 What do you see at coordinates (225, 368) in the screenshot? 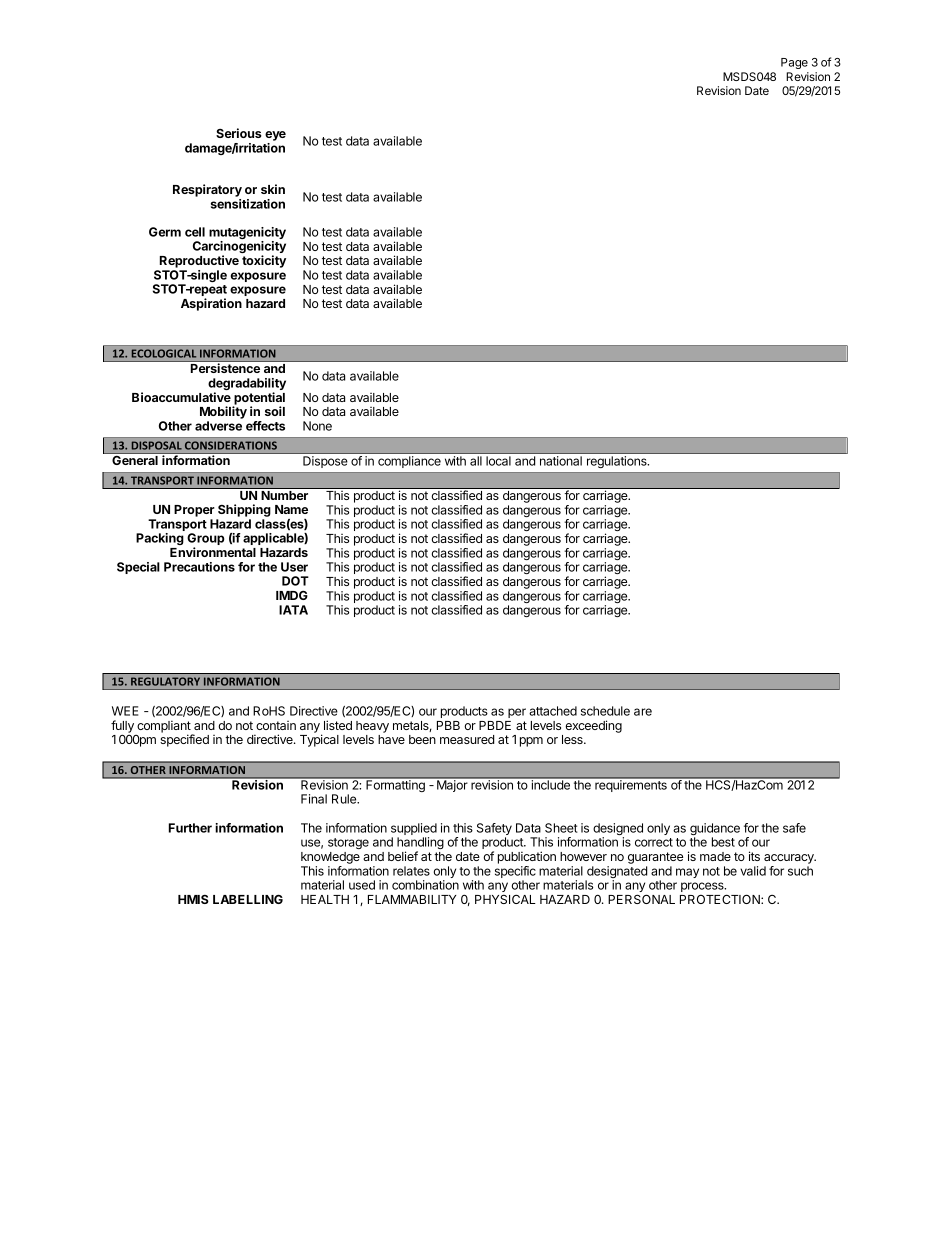
I see `Persistence` at bounding box center [225, 368].
